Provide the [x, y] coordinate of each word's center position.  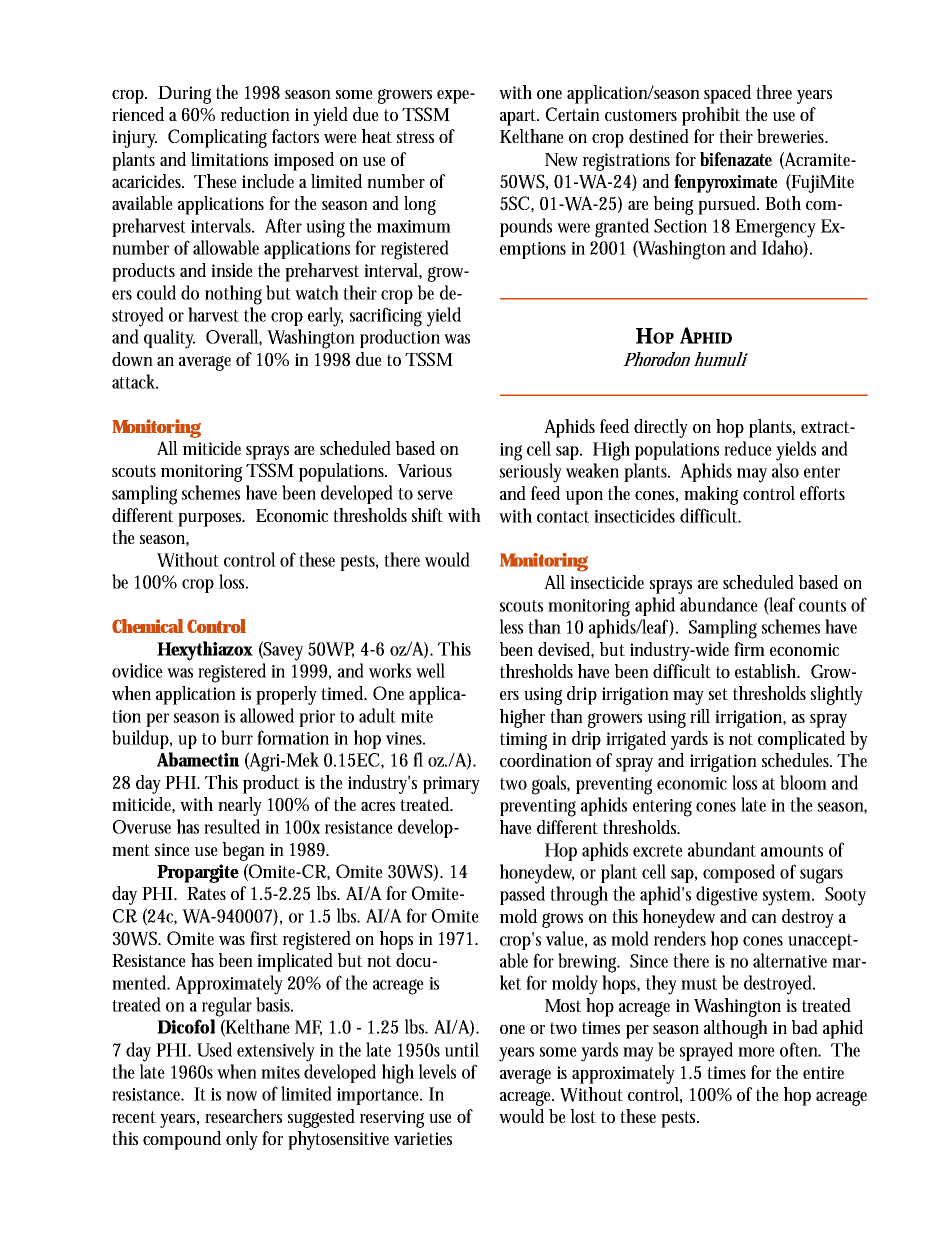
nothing [233, 295]
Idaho [783, 248]
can [764, 918]
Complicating [217, 138]
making [711, 495]
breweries [792, 136]
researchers [243, 1116]
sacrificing [386, 317]
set [718, 694]
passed [522, 895]
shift [427, 515]
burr [237, 737]
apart [519, 117]
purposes [211, 520]
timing [523, 741]
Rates [206, 893]
